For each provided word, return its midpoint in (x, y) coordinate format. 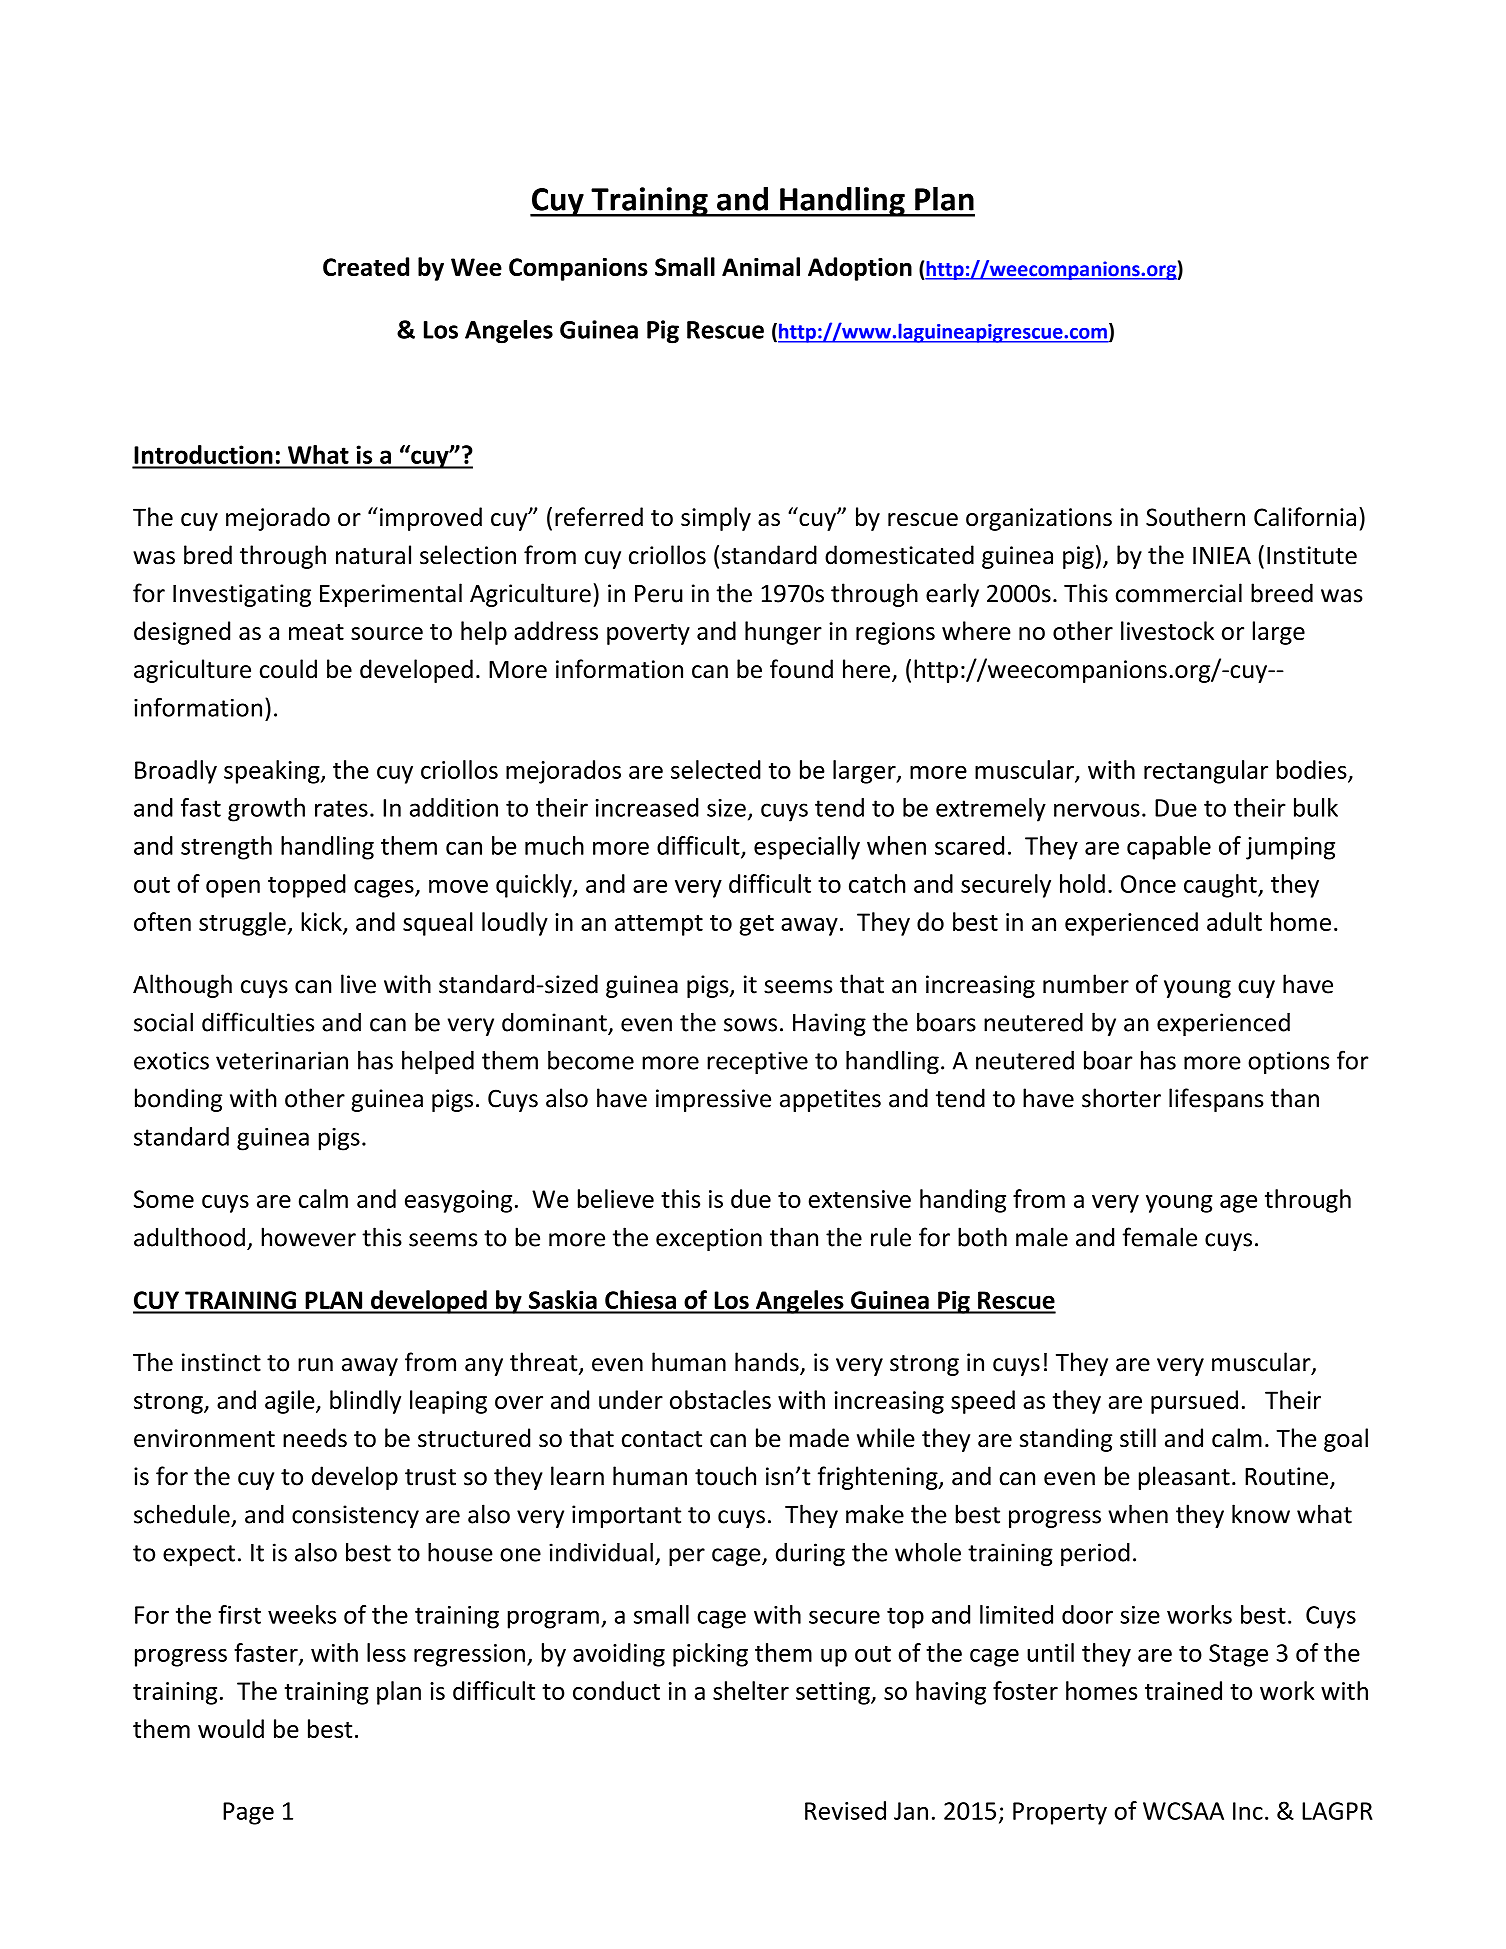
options (1288, 1062)
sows (750, 1025)
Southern (1195, 516)
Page (248, 1813)
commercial (1179, 593)
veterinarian (282, 1060)
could (288, 669)
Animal (761, 266)
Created (366, 266)
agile (291, 1402)
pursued (1194, 1402)
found (801, 669)
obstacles (720, 1399)
